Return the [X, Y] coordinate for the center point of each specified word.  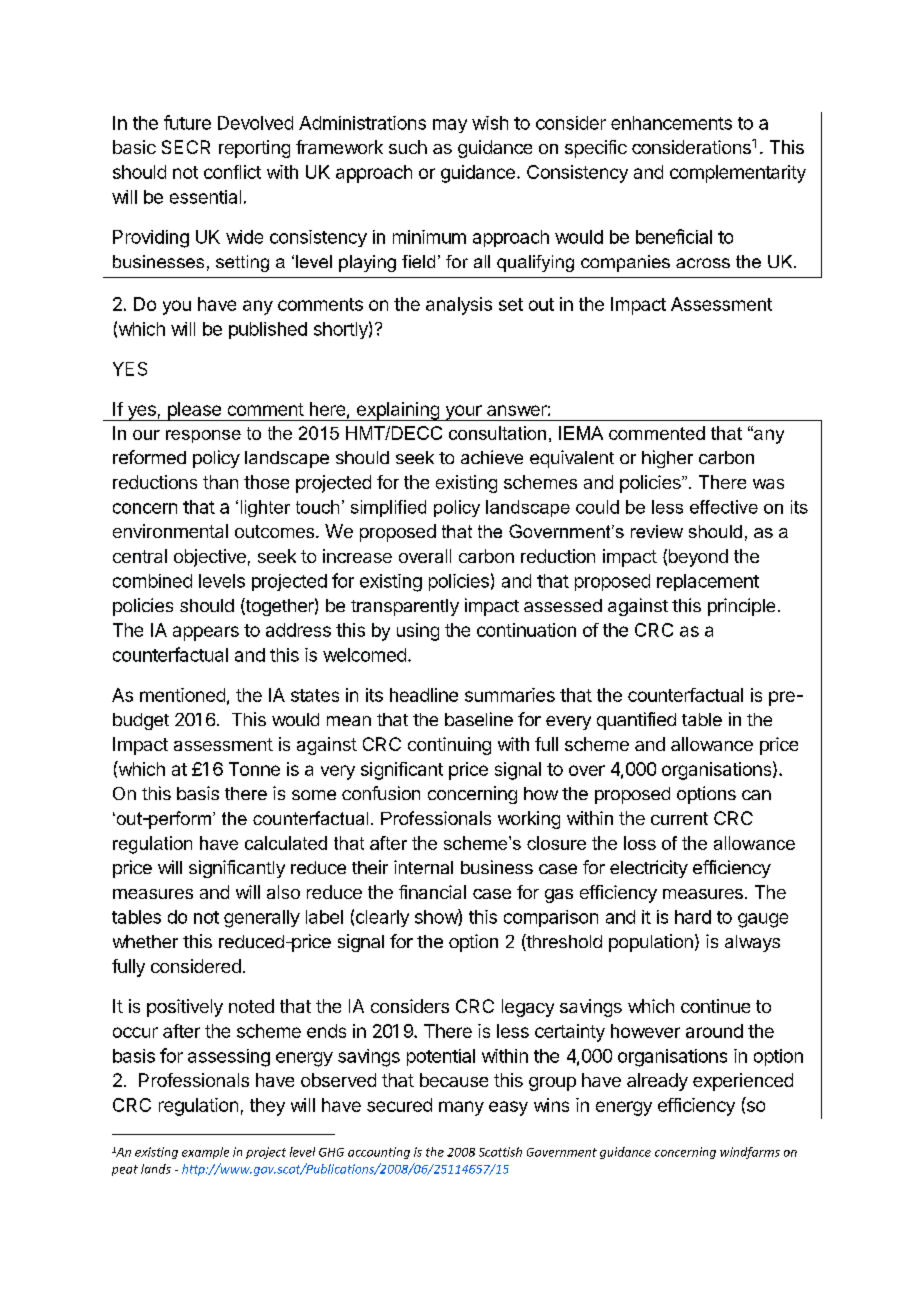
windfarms [750, 1153]
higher [667, 459]
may [450, 126]
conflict [232, 172]
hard [693, 917]
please [194, 411]
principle [741, 607]
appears [206, 633]
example [205, 1153]
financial [432, 892]
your [463, 413]
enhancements [671, 123]
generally [262, 919]
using [418, 632]
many [461, 1108]
